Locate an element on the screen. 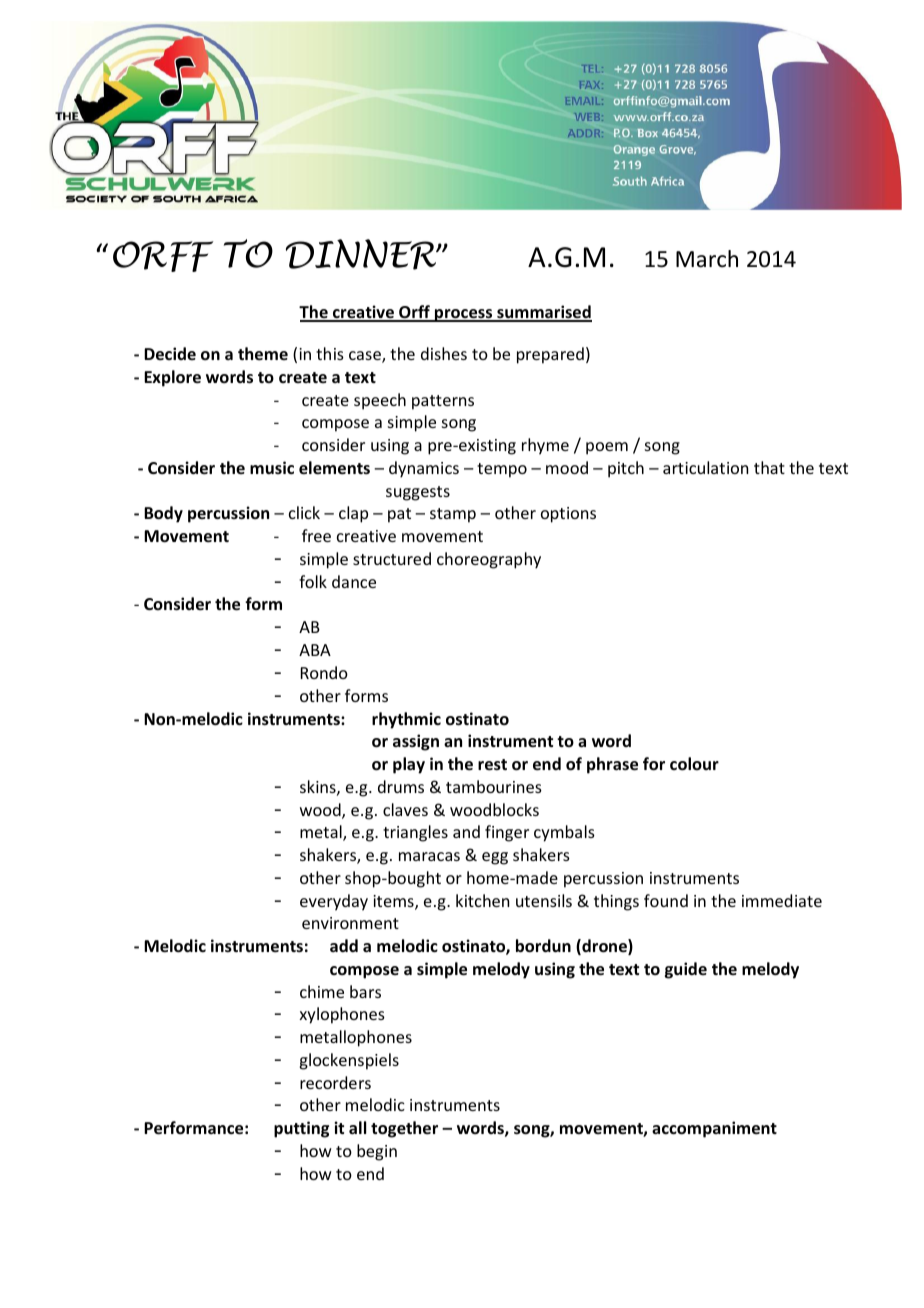 The image size is (924, 1308). process is located at coordinates (464, 315).
